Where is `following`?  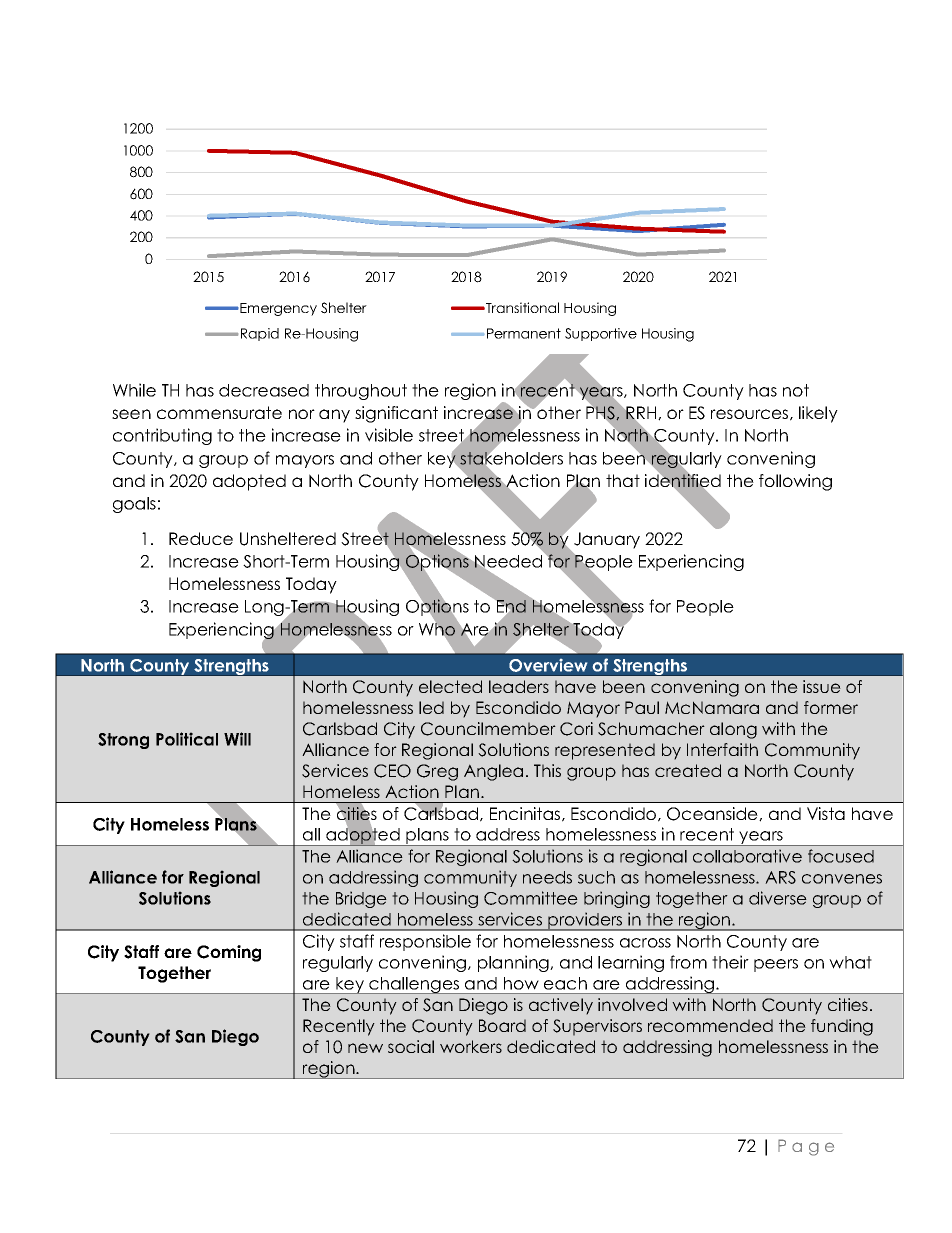
following is located at coordinates (795, 482).
